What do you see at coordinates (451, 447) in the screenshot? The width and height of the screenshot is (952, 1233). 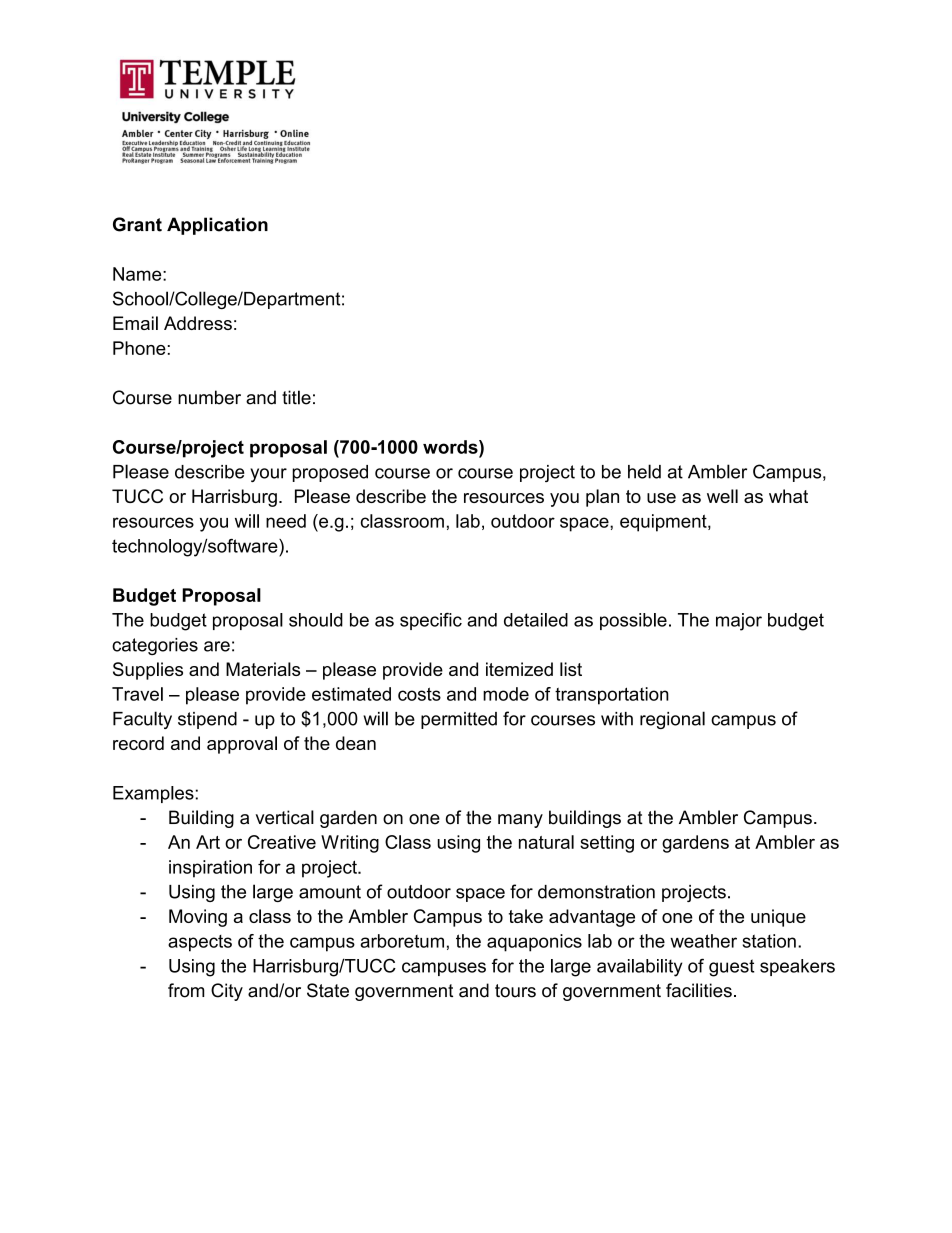 I see `words` at bounding box center [451, 447].
